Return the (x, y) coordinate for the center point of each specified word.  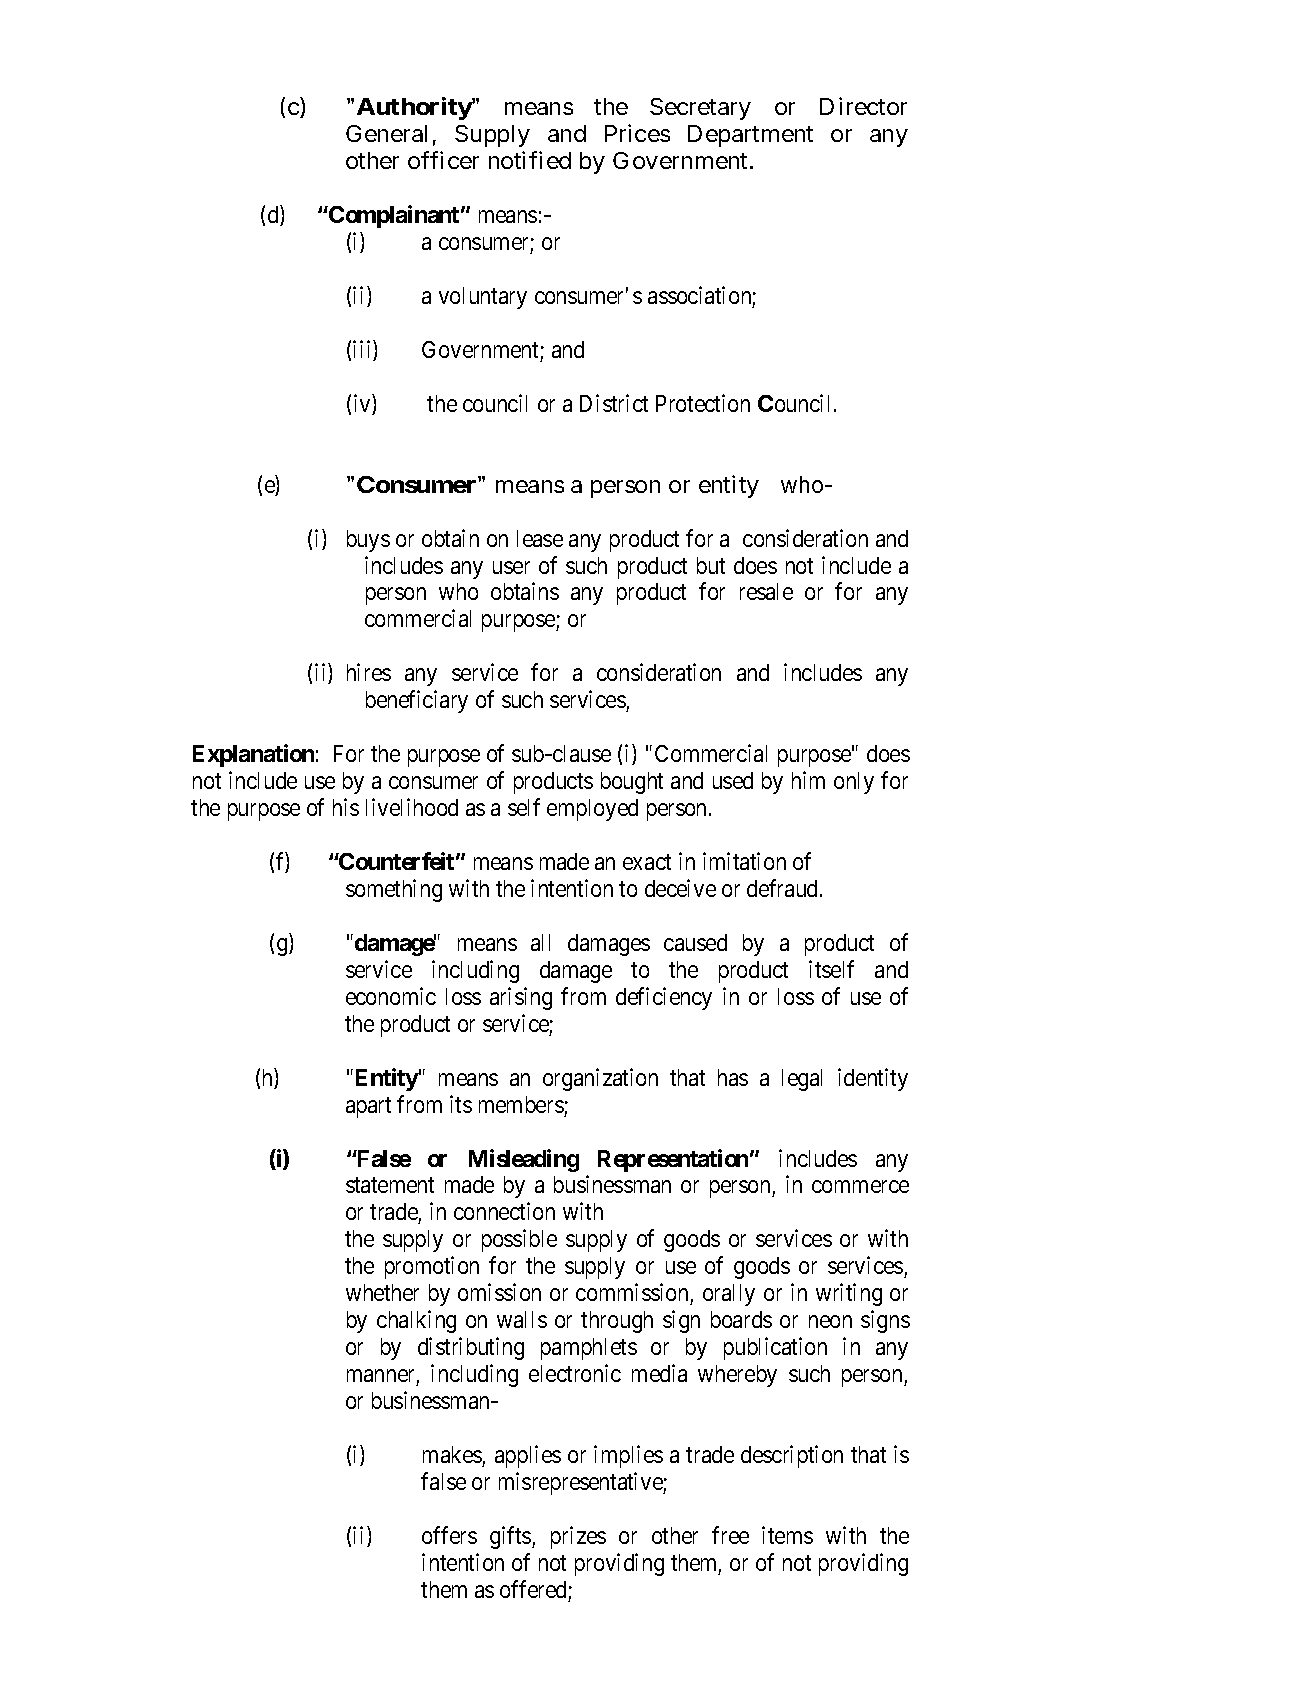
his (346, 807)
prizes (578, 1537)
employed (592, 810)
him (808, 780)
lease (540, 538)
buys (368, 541)
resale (766, 591)
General (386, 133)
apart (368, 1107)
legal (802, 1080)
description (792, 1456)
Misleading (524, 1160)
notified (530, 160)
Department (750, 136)
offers (449, 1535)
